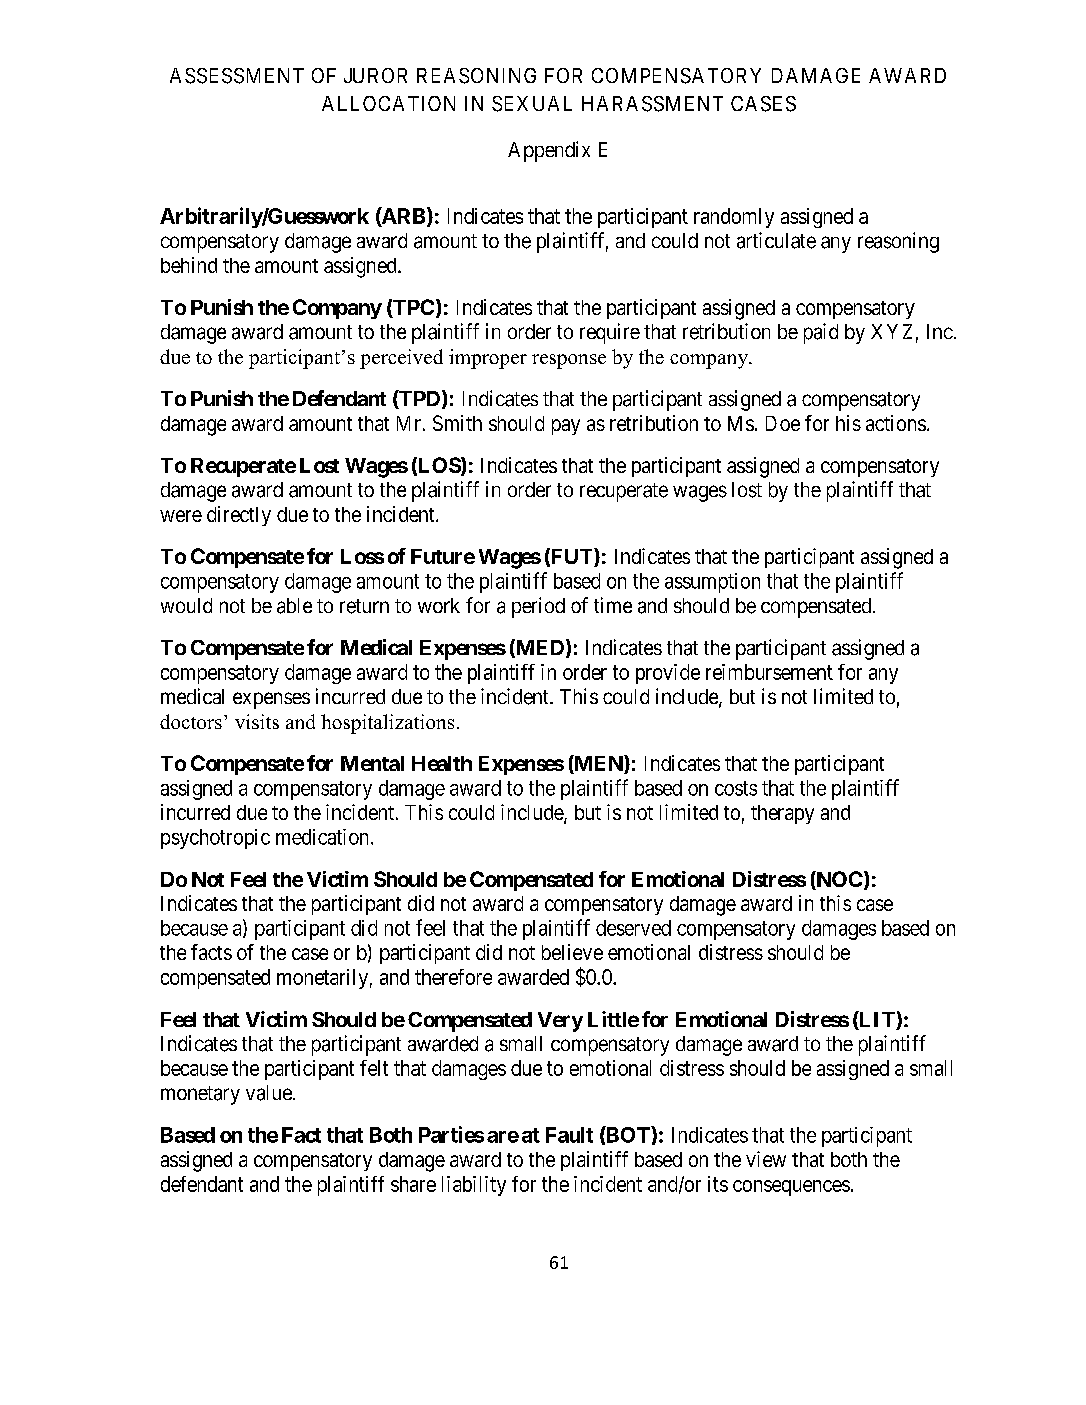 This document has width=1086, height=1405. I want to click on value, so click(269, 1093).
